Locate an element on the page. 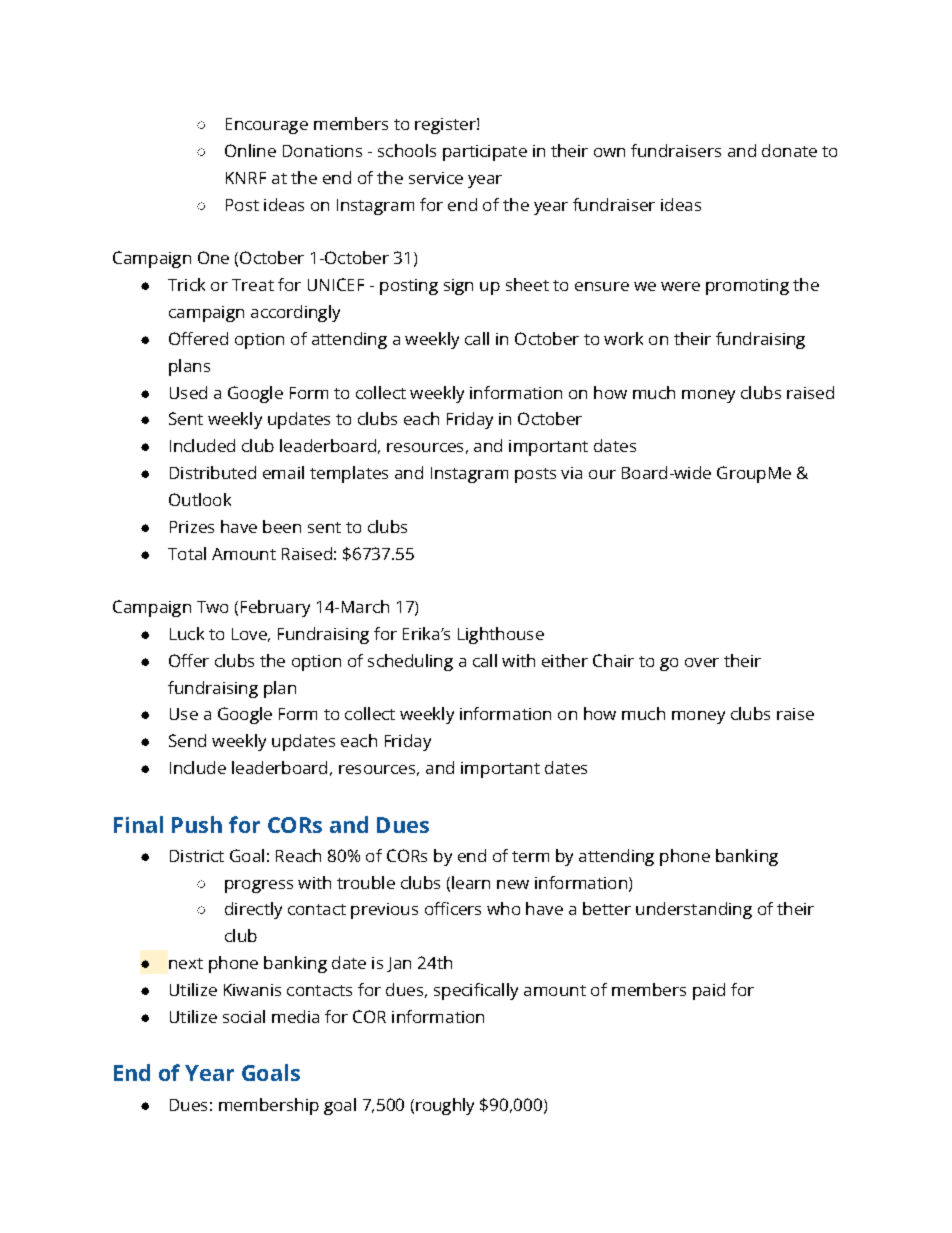 Image resolution: width=952 pixels, height=1233 pixels. scheduling is located at coordinates (410, 662).
